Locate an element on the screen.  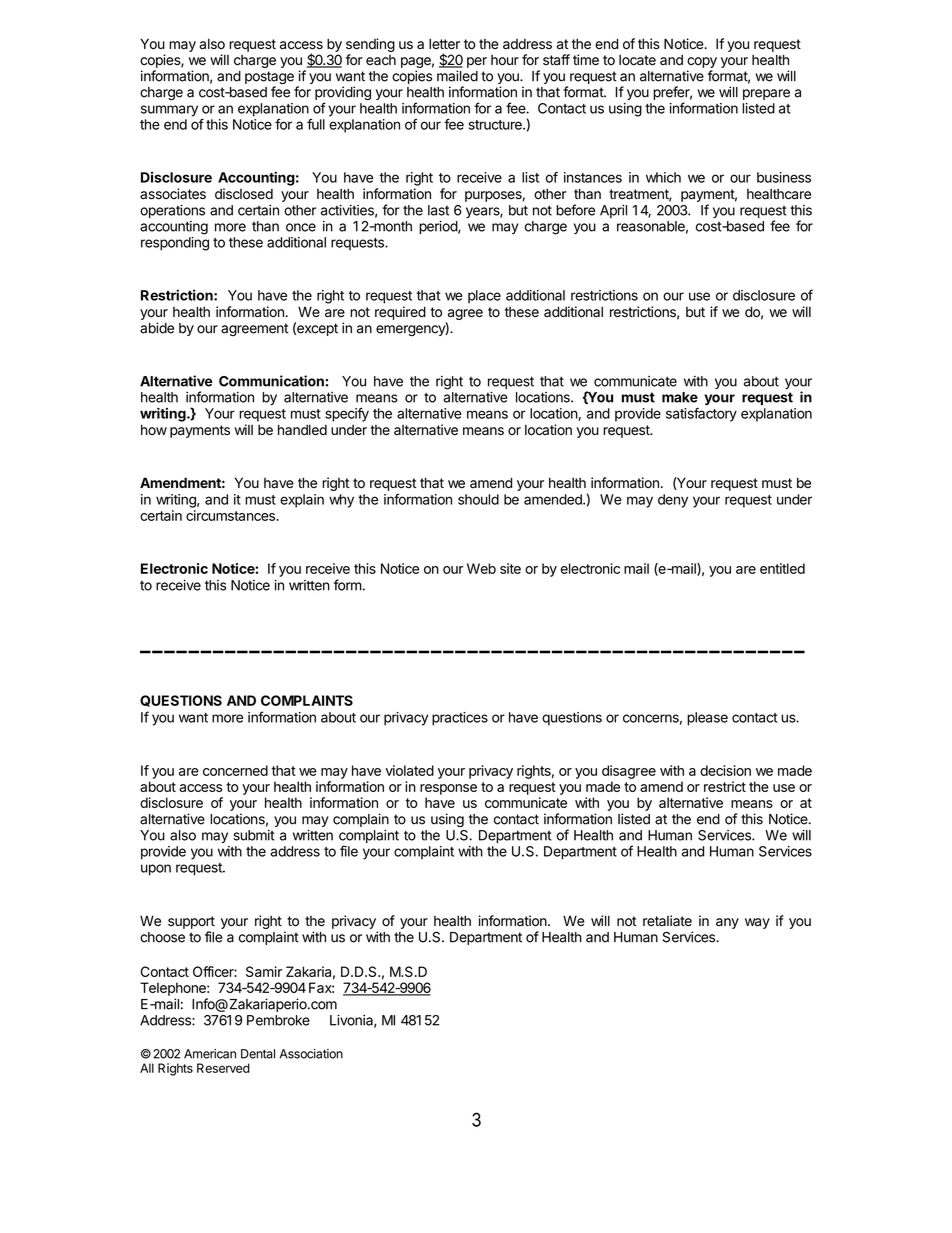
postage is located at coordinates (269, 79).
